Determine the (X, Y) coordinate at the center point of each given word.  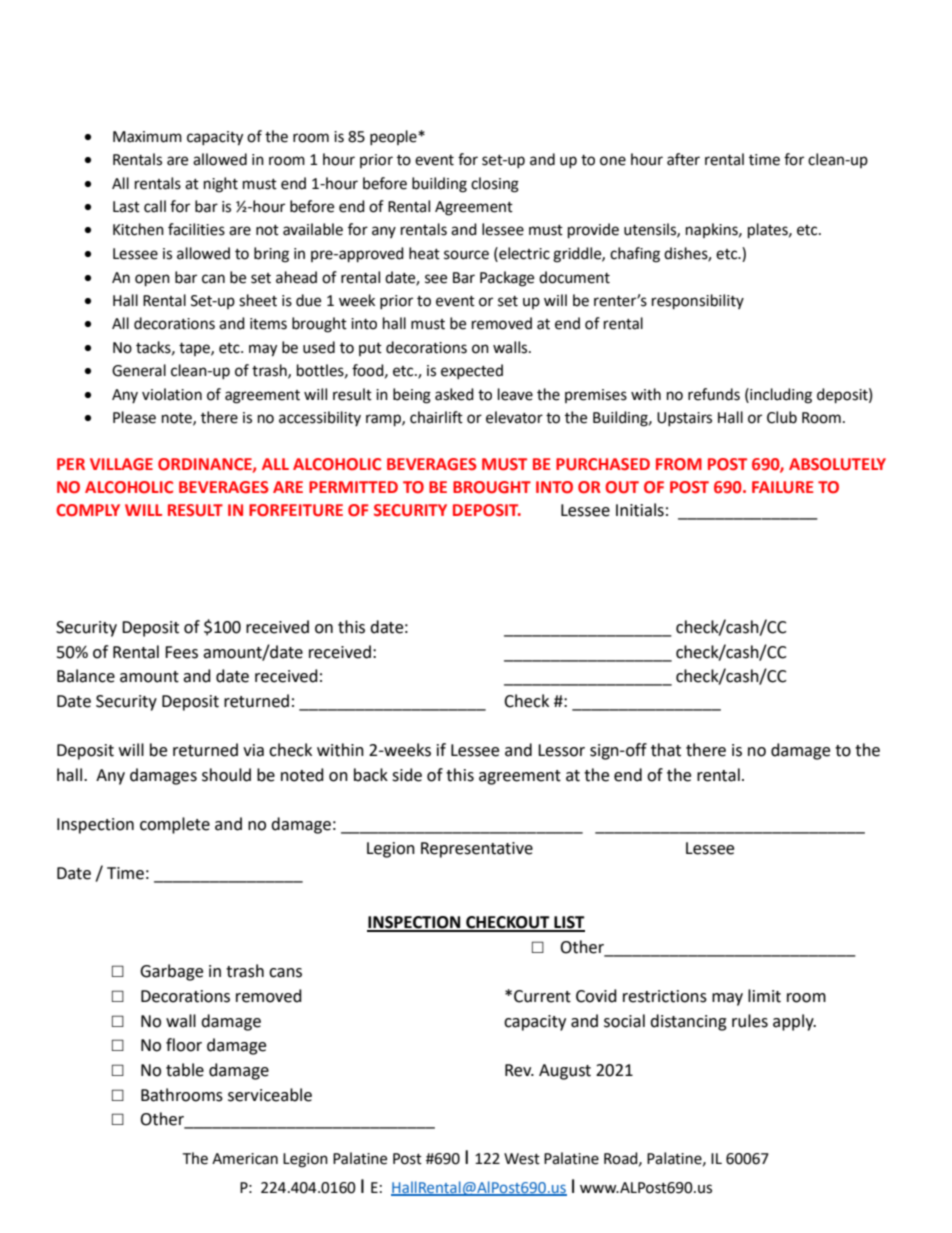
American (245, 1159)
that (666, 750)
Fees (181, 652)
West (522, 1159)
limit (764, 996)
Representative (477, 850)
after (683, 159)
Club (782, 417)
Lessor (561, 750)
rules (750, 1021)
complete (175, 825)
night (221, 185)
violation (172, 394)
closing (495, 185)
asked (454, 394)
